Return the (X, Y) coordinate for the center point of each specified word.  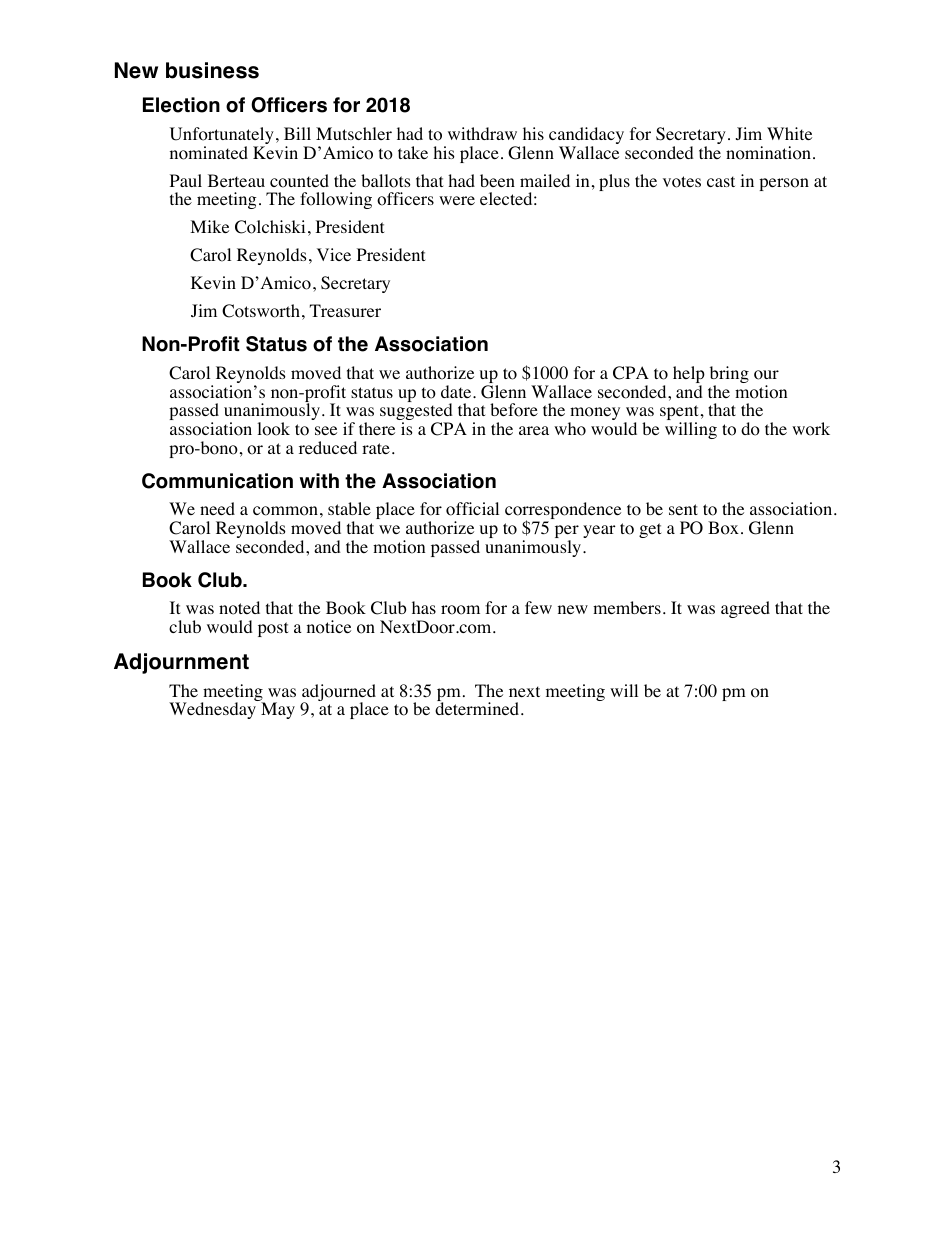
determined (478, 708)
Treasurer (345, 310)
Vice (334, 254)
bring (729, 376)
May (278, 710)
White (789, 133)
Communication (217, 481)
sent (683, 509)
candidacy (586, 137)
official (472, 509)
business (212, 70)
